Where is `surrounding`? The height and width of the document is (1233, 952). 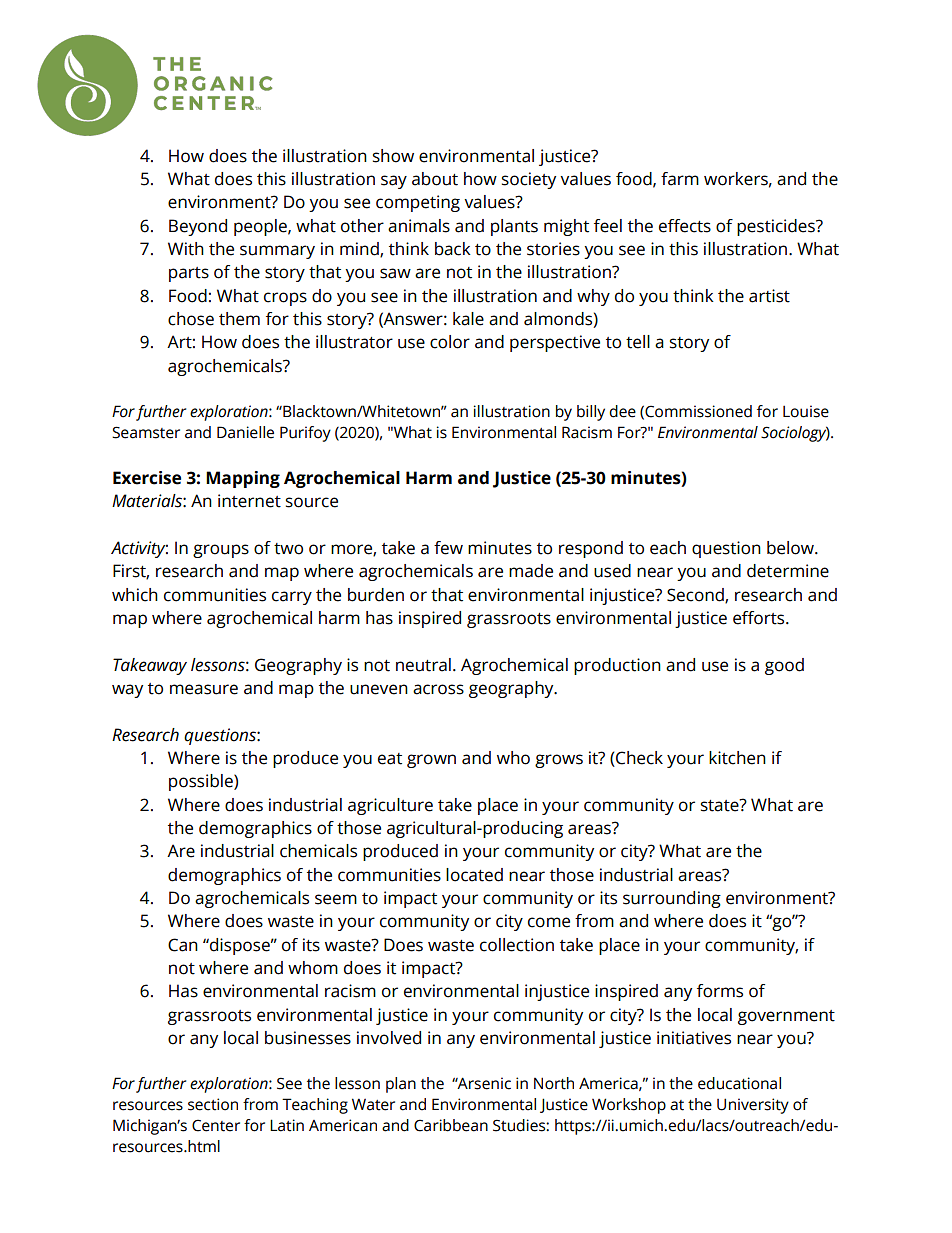 surrounding is located at coordinates (672, 899).
